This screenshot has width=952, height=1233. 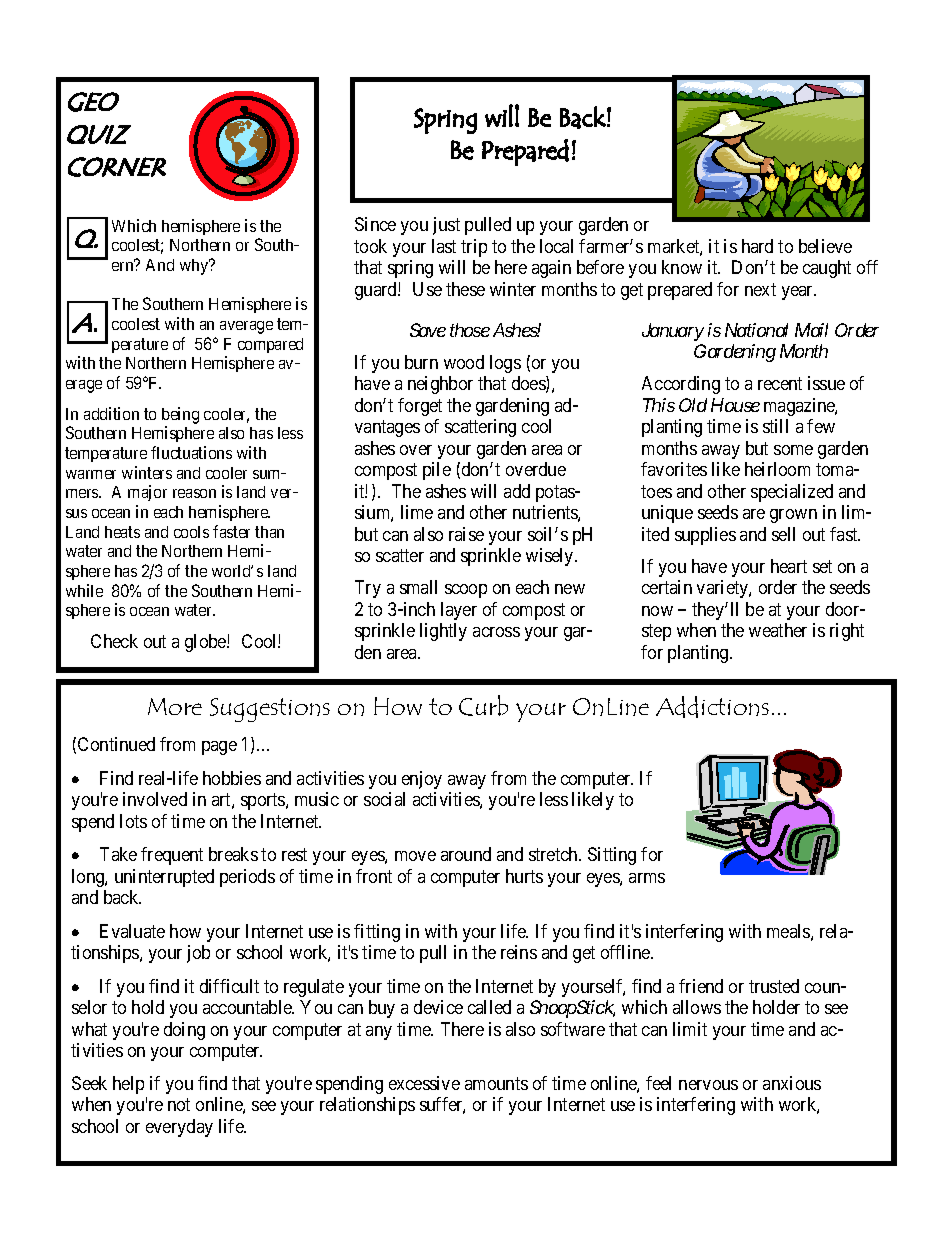 What do you see at coordinates (195, 267) in the screenshot?
I see `why` at bounding box center [195, 267].
